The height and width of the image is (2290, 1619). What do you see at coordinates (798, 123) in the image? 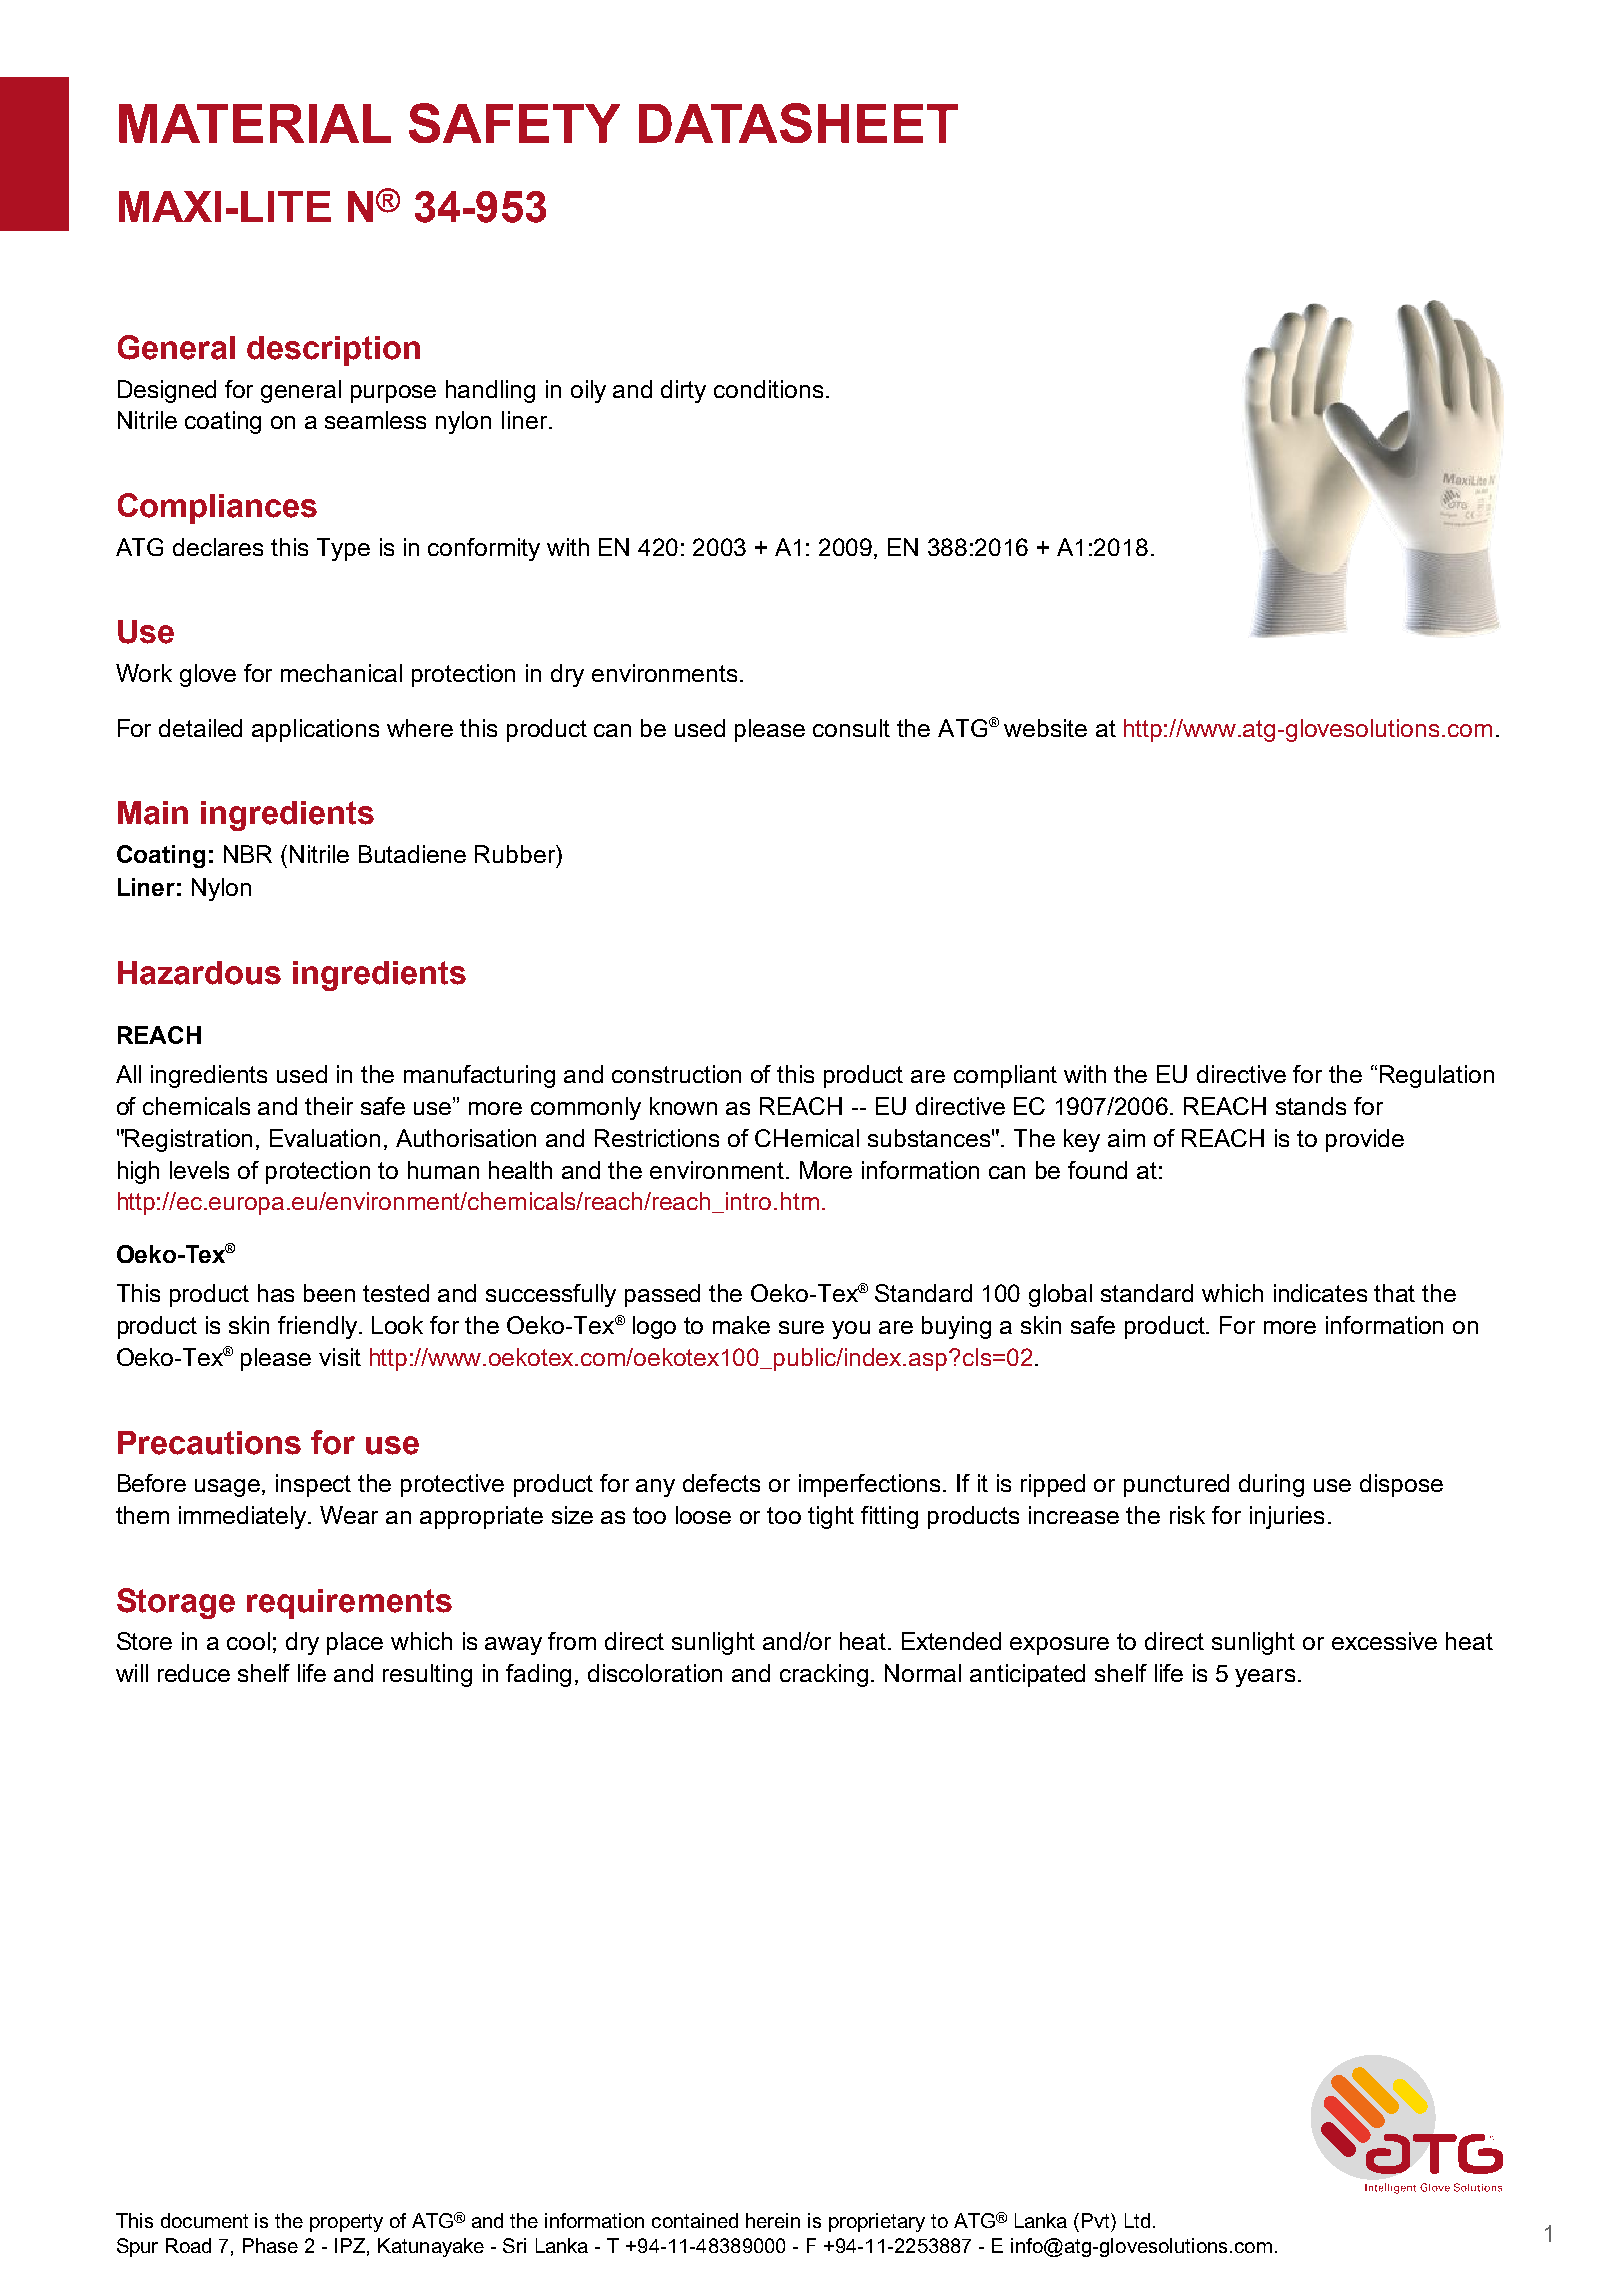
I see `DATASHEET` at bounding box center [798, 123].
